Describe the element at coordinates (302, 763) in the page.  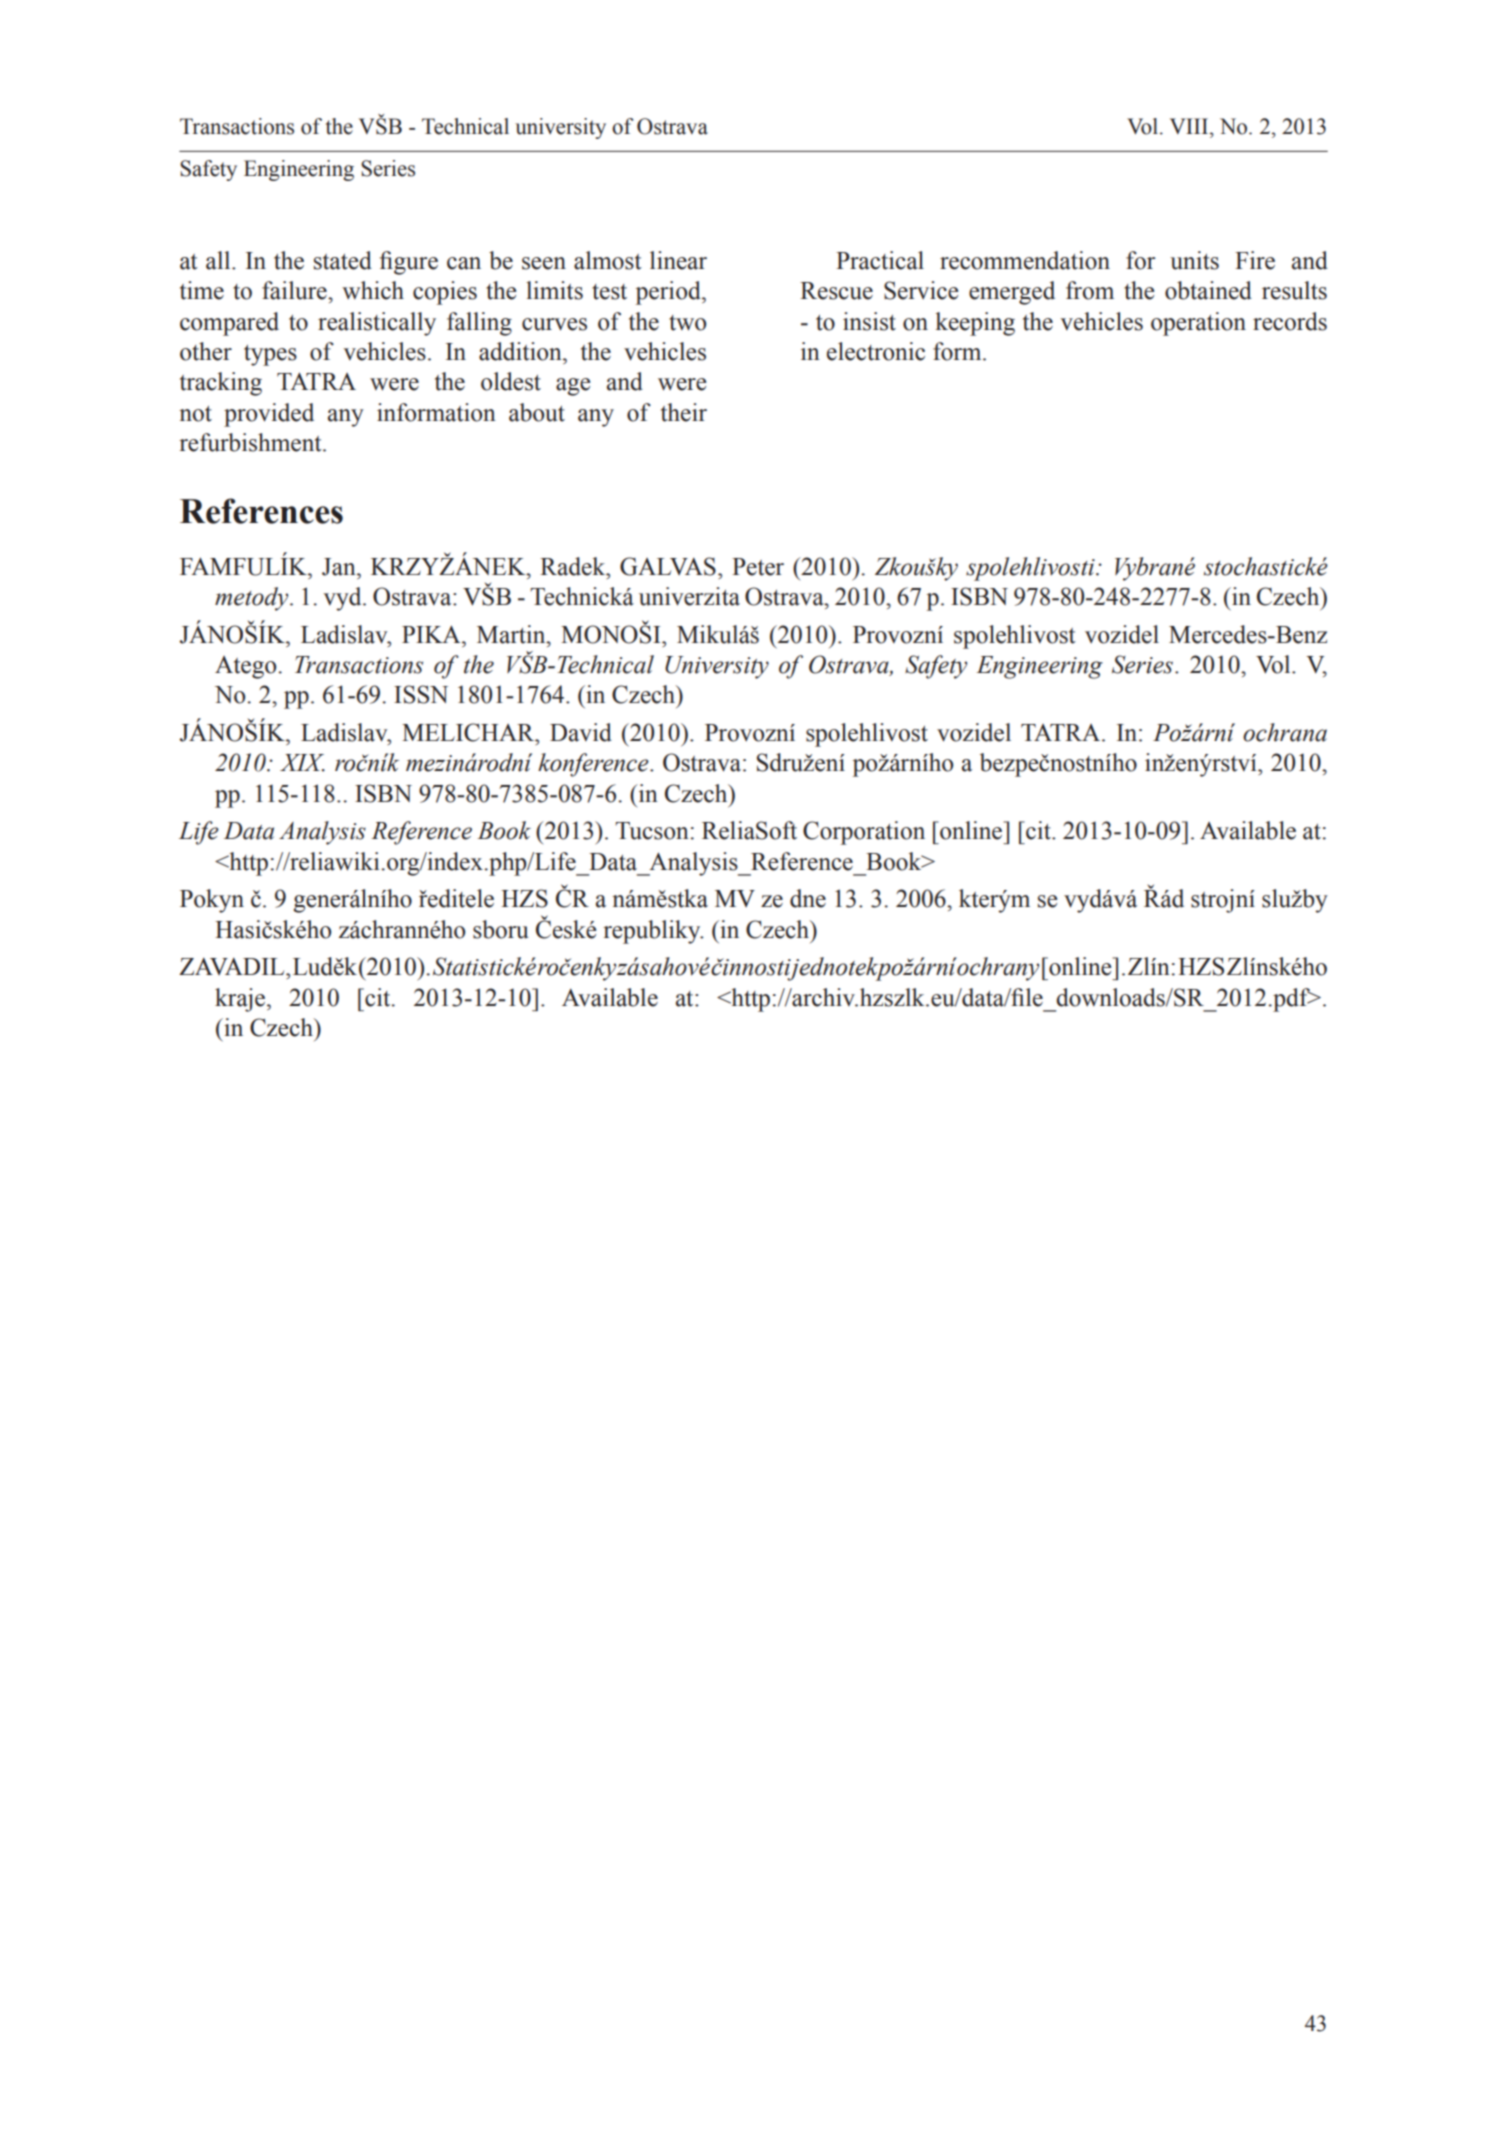
I see `XIX` at that location.
